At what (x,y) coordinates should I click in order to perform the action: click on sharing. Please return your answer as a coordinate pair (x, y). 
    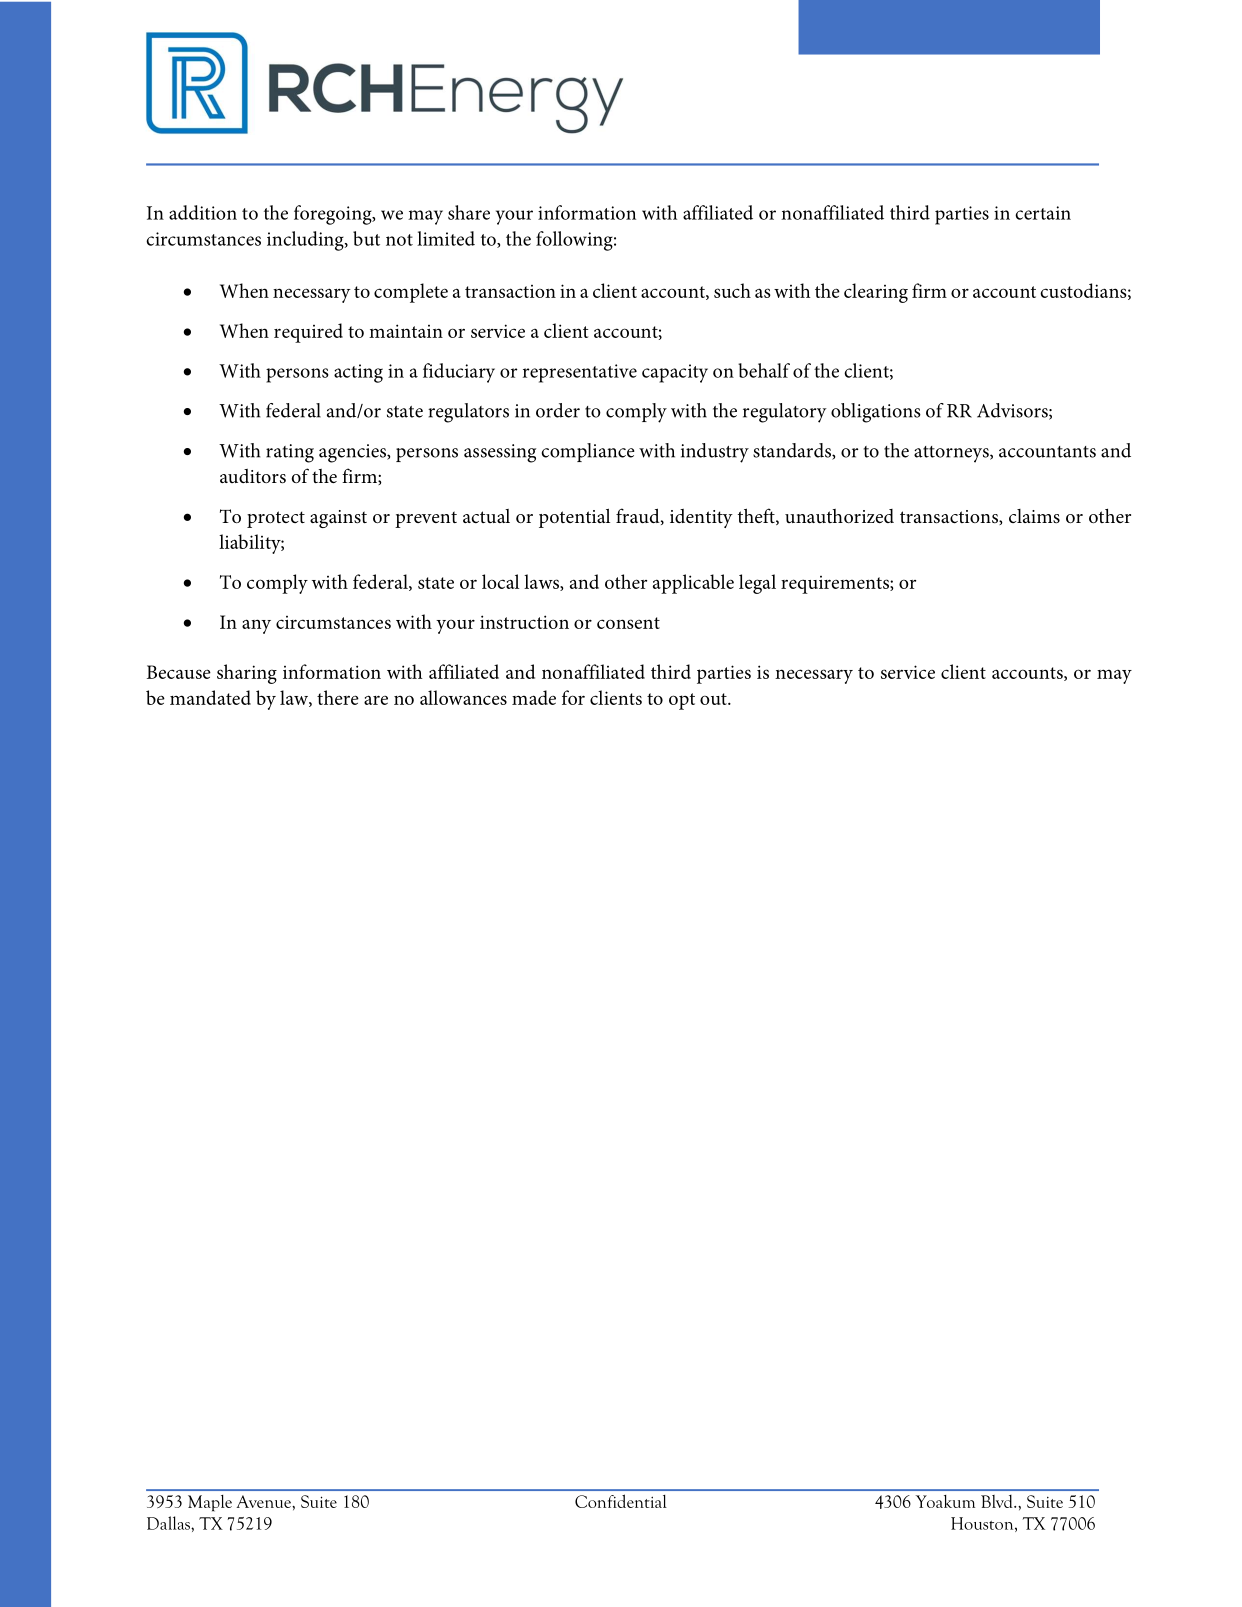
    Looking at the image, I should click on (247, 674).
